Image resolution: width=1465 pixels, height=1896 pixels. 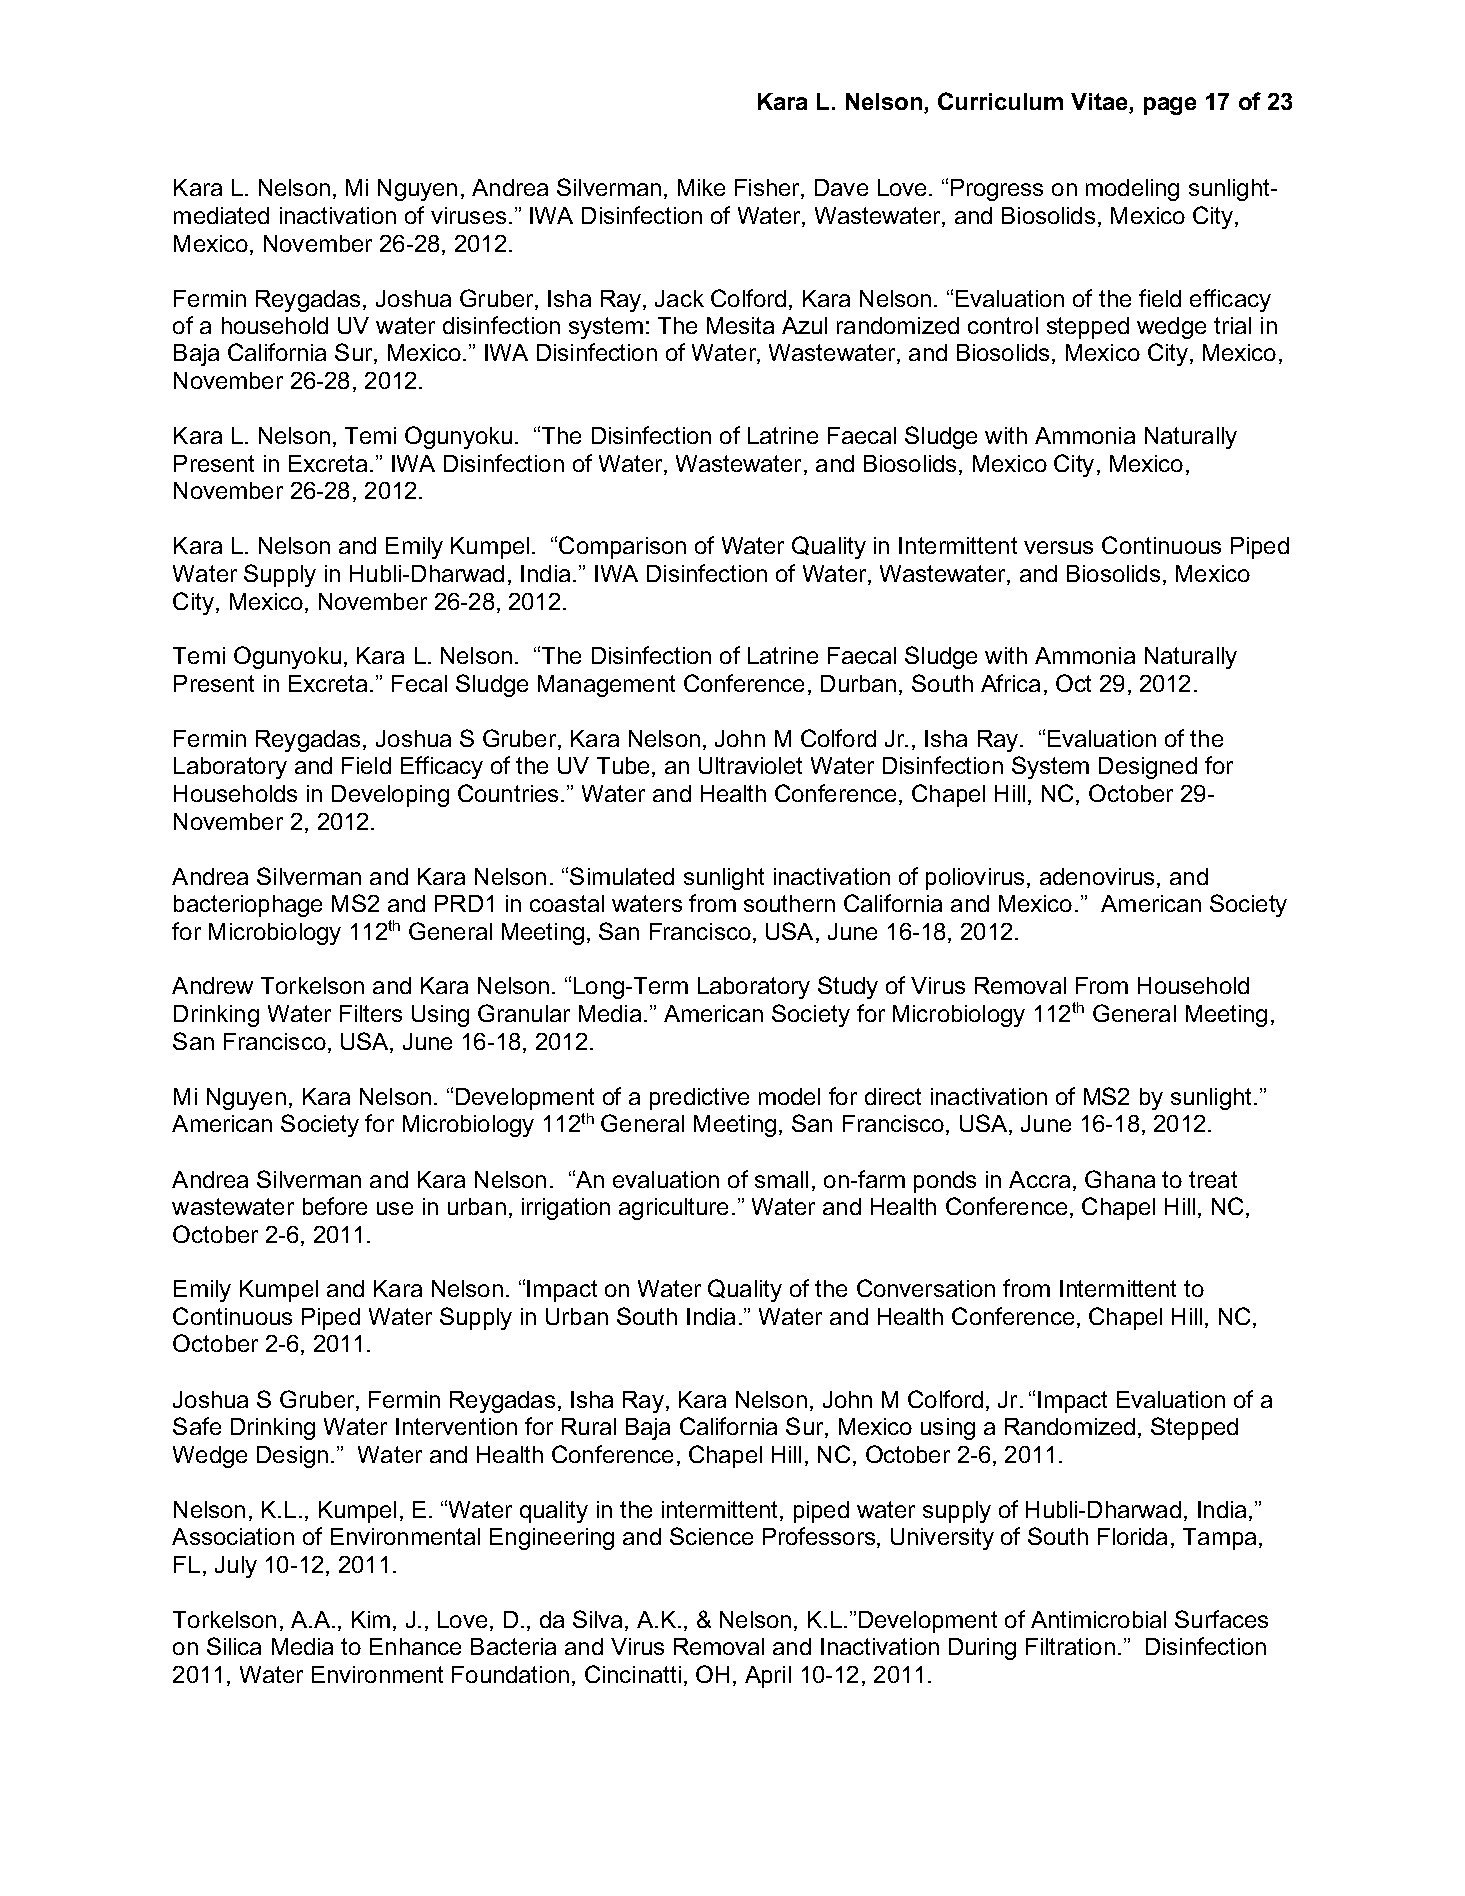 What do you see at coordinates (1058, 547) in the page?
I see `versus` at bounding box center [1058, 547].
